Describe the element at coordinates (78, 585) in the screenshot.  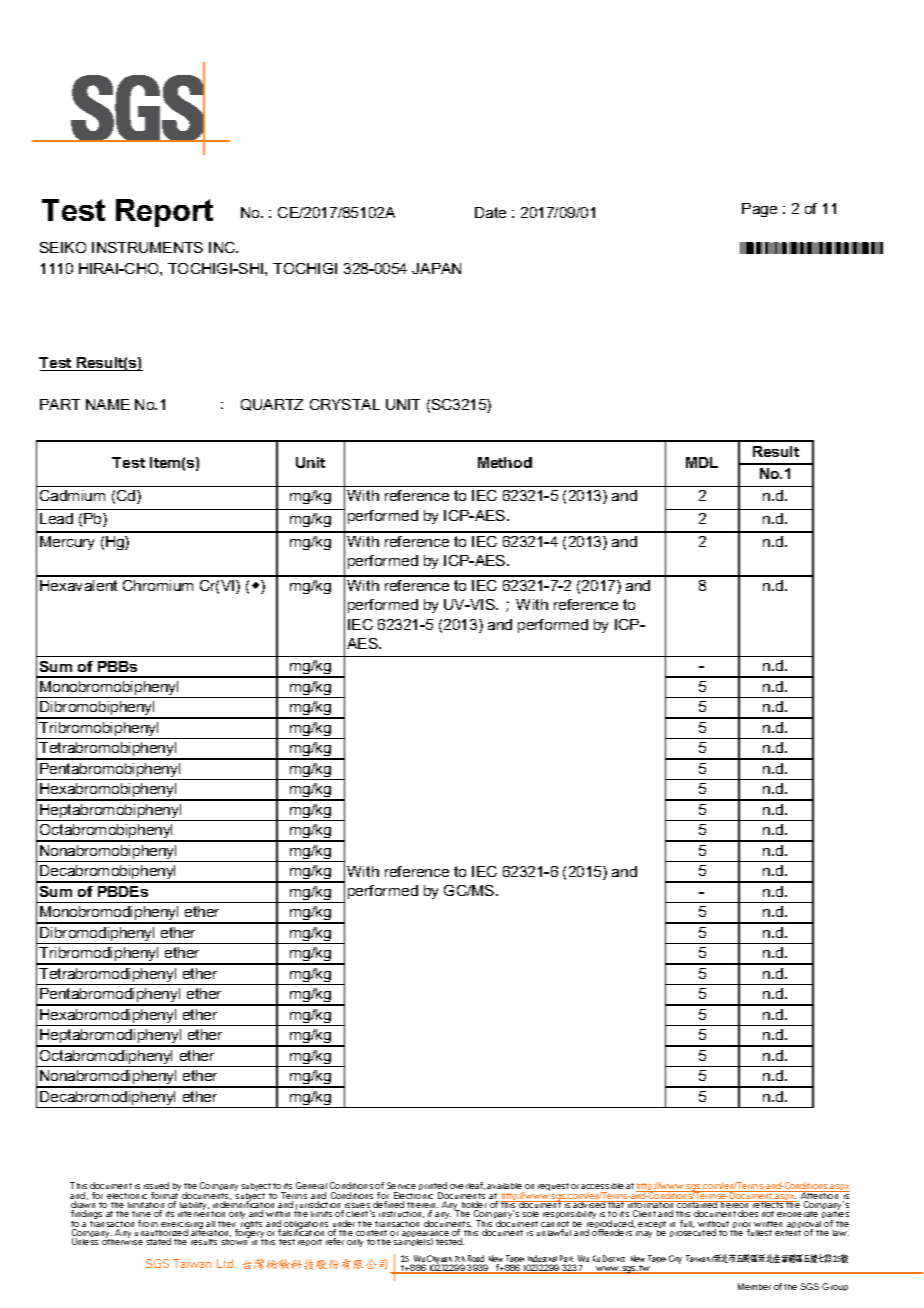
I see `Hexavalent` at that location.
